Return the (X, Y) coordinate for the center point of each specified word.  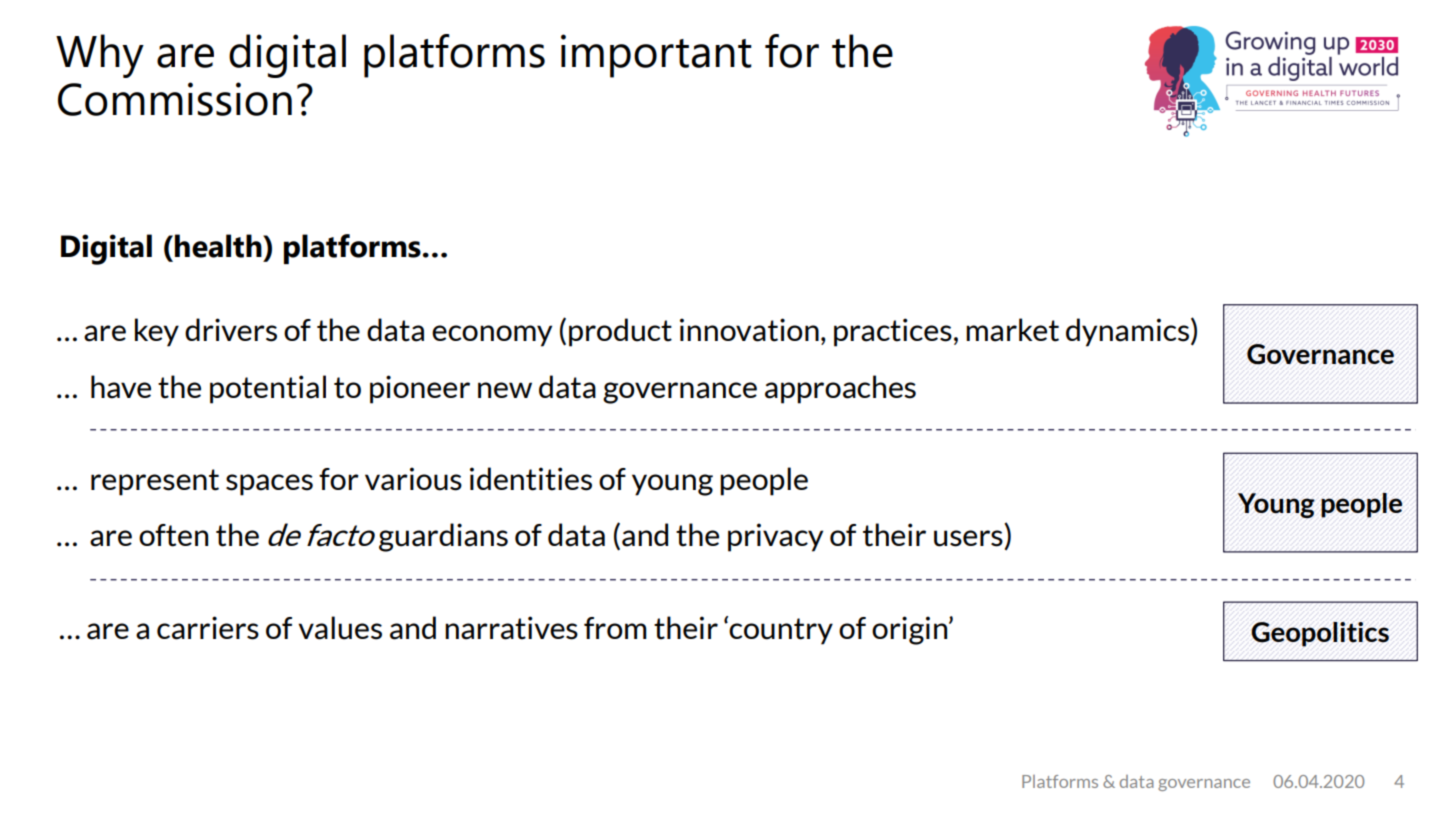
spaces (269, 485)
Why (100, 56)
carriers (208, 628)
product (620, 332)
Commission (175, 99)
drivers (231, 330)
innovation (749, 330)
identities (531, 479)
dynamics (1127, 332)
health (219, 246)
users (968, 538)
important (656, 56)
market (1012, 330)
